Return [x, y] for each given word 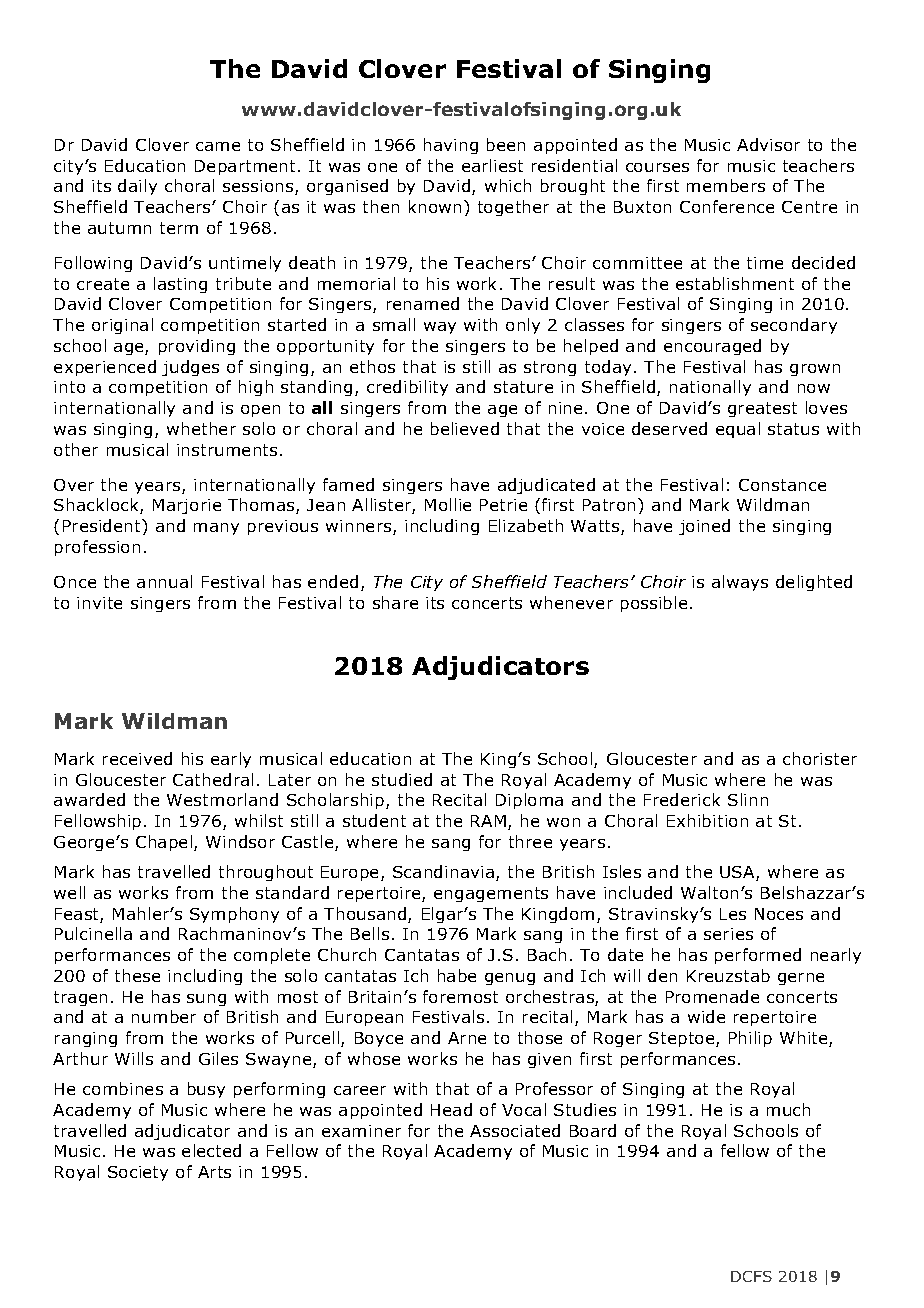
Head [451, 1109]
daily [137, 187]
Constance [782, 485]
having [451, 146]
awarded [89, 799]
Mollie [448, 504]
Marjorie [187, 506]
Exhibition [707, 820]
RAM [488, 821]
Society [138, 1173]
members [726, 185]
